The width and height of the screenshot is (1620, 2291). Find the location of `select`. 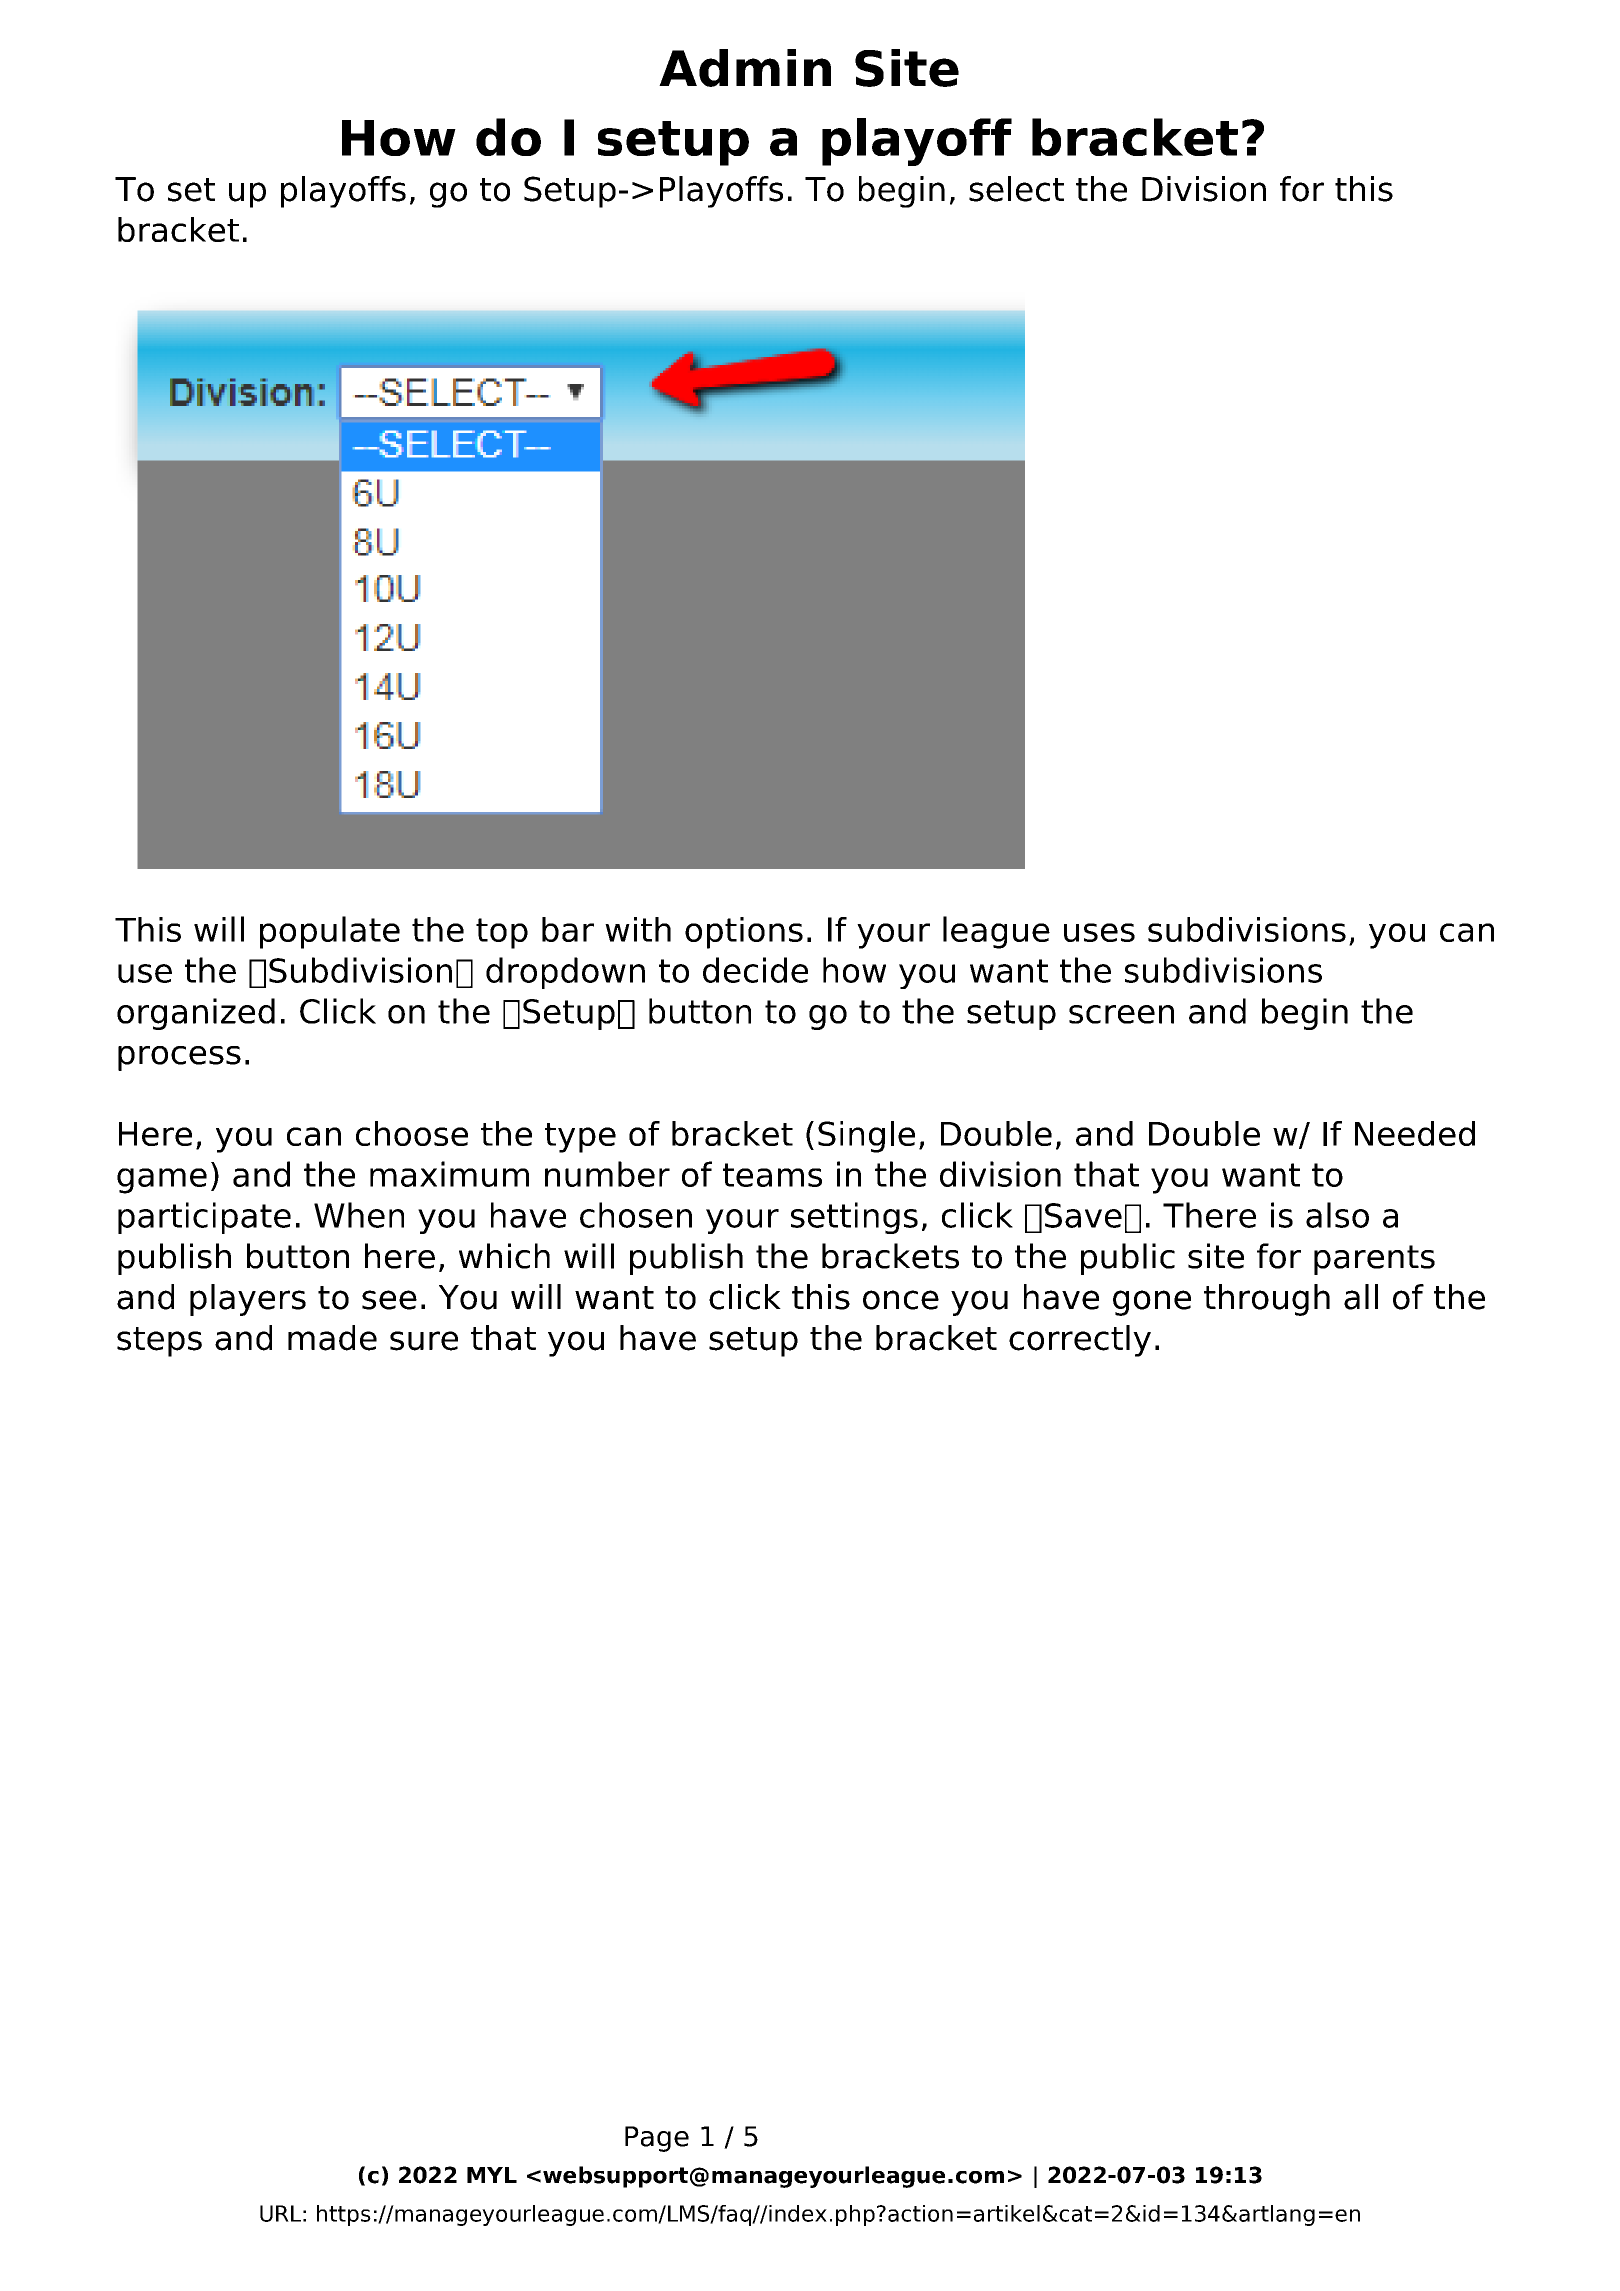

select is located at coordinates (1016, 189).
